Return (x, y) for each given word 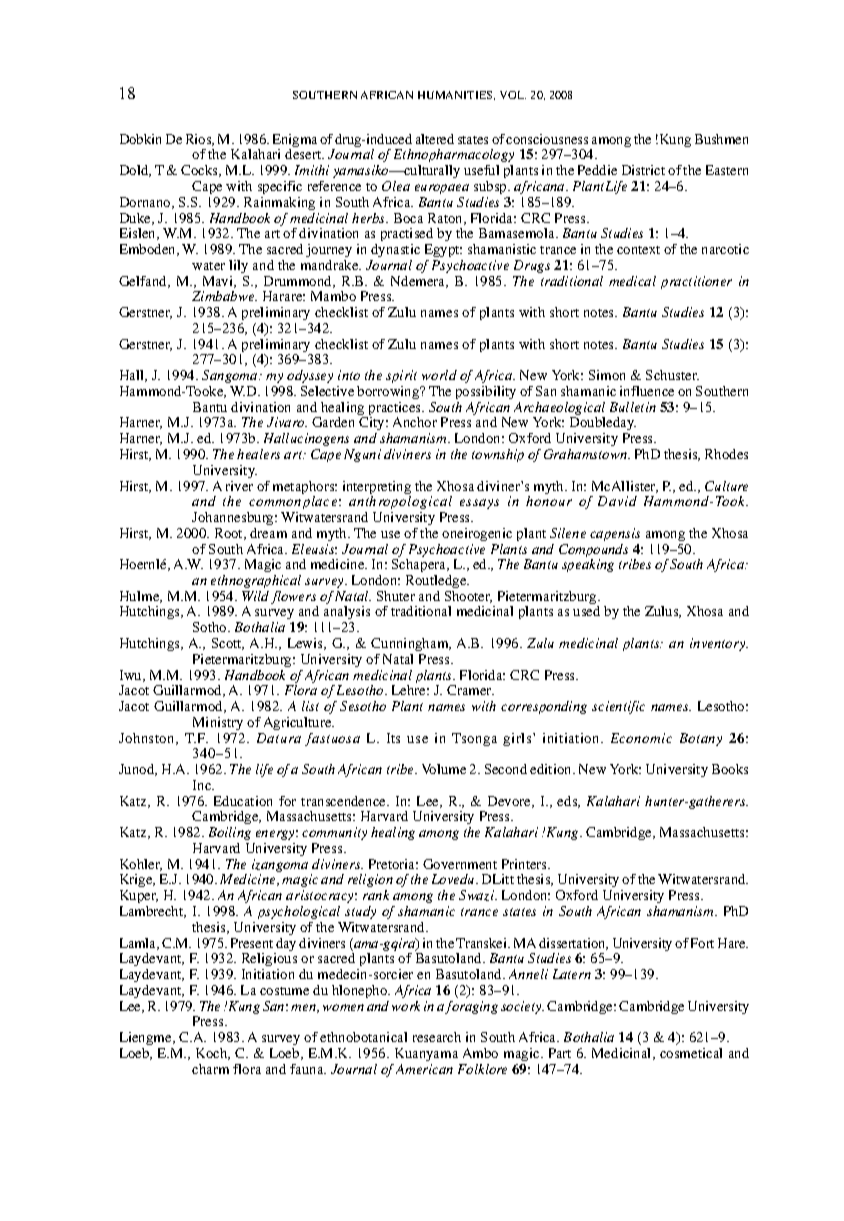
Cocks (201, 171)
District (643, 170)
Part (560, 1053)
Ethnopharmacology (454, 155)
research (437, 1037)
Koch (213, 1054)
